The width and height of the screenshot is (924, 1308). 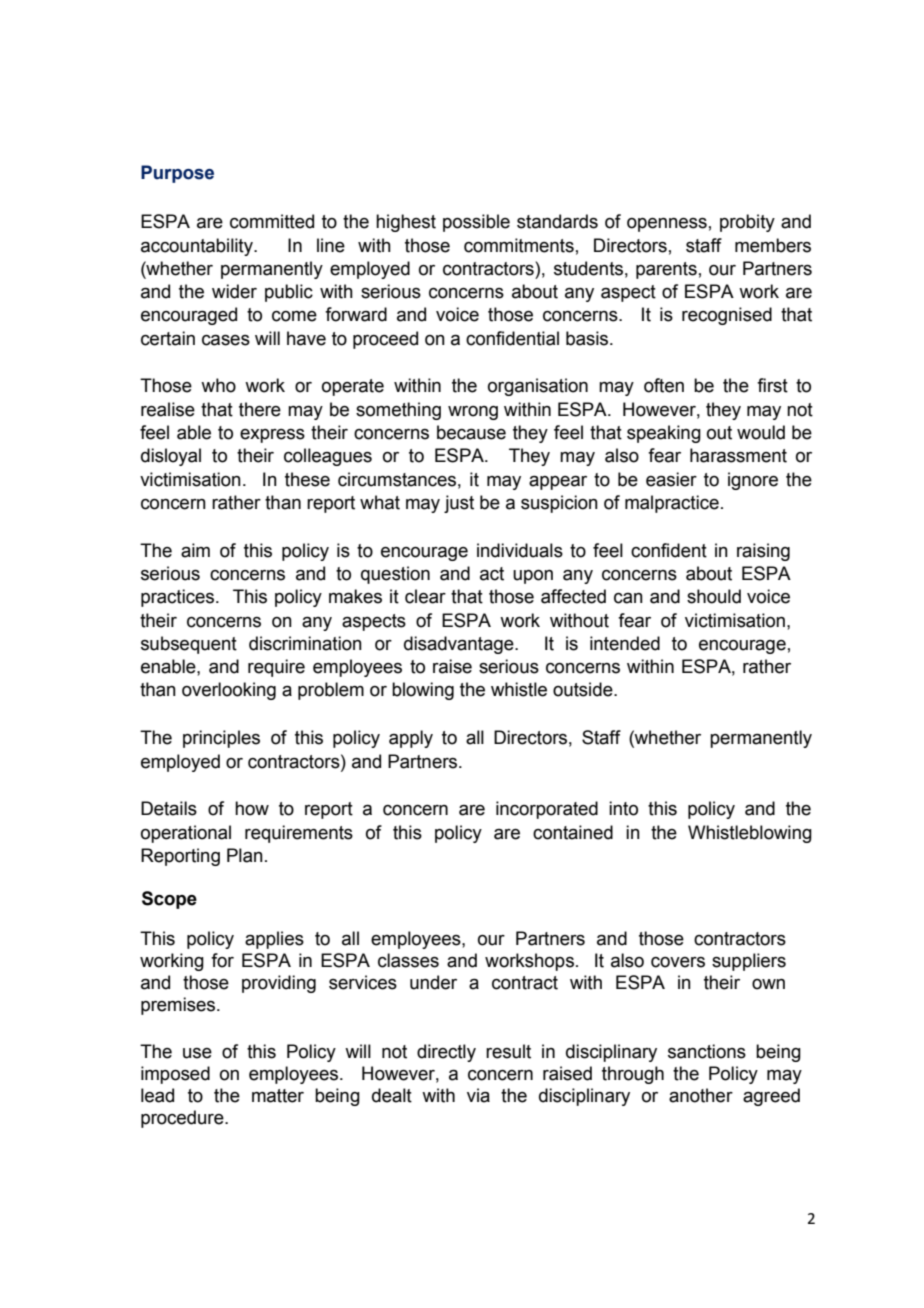 I want to click on committed, so click(x=272, y=221).
